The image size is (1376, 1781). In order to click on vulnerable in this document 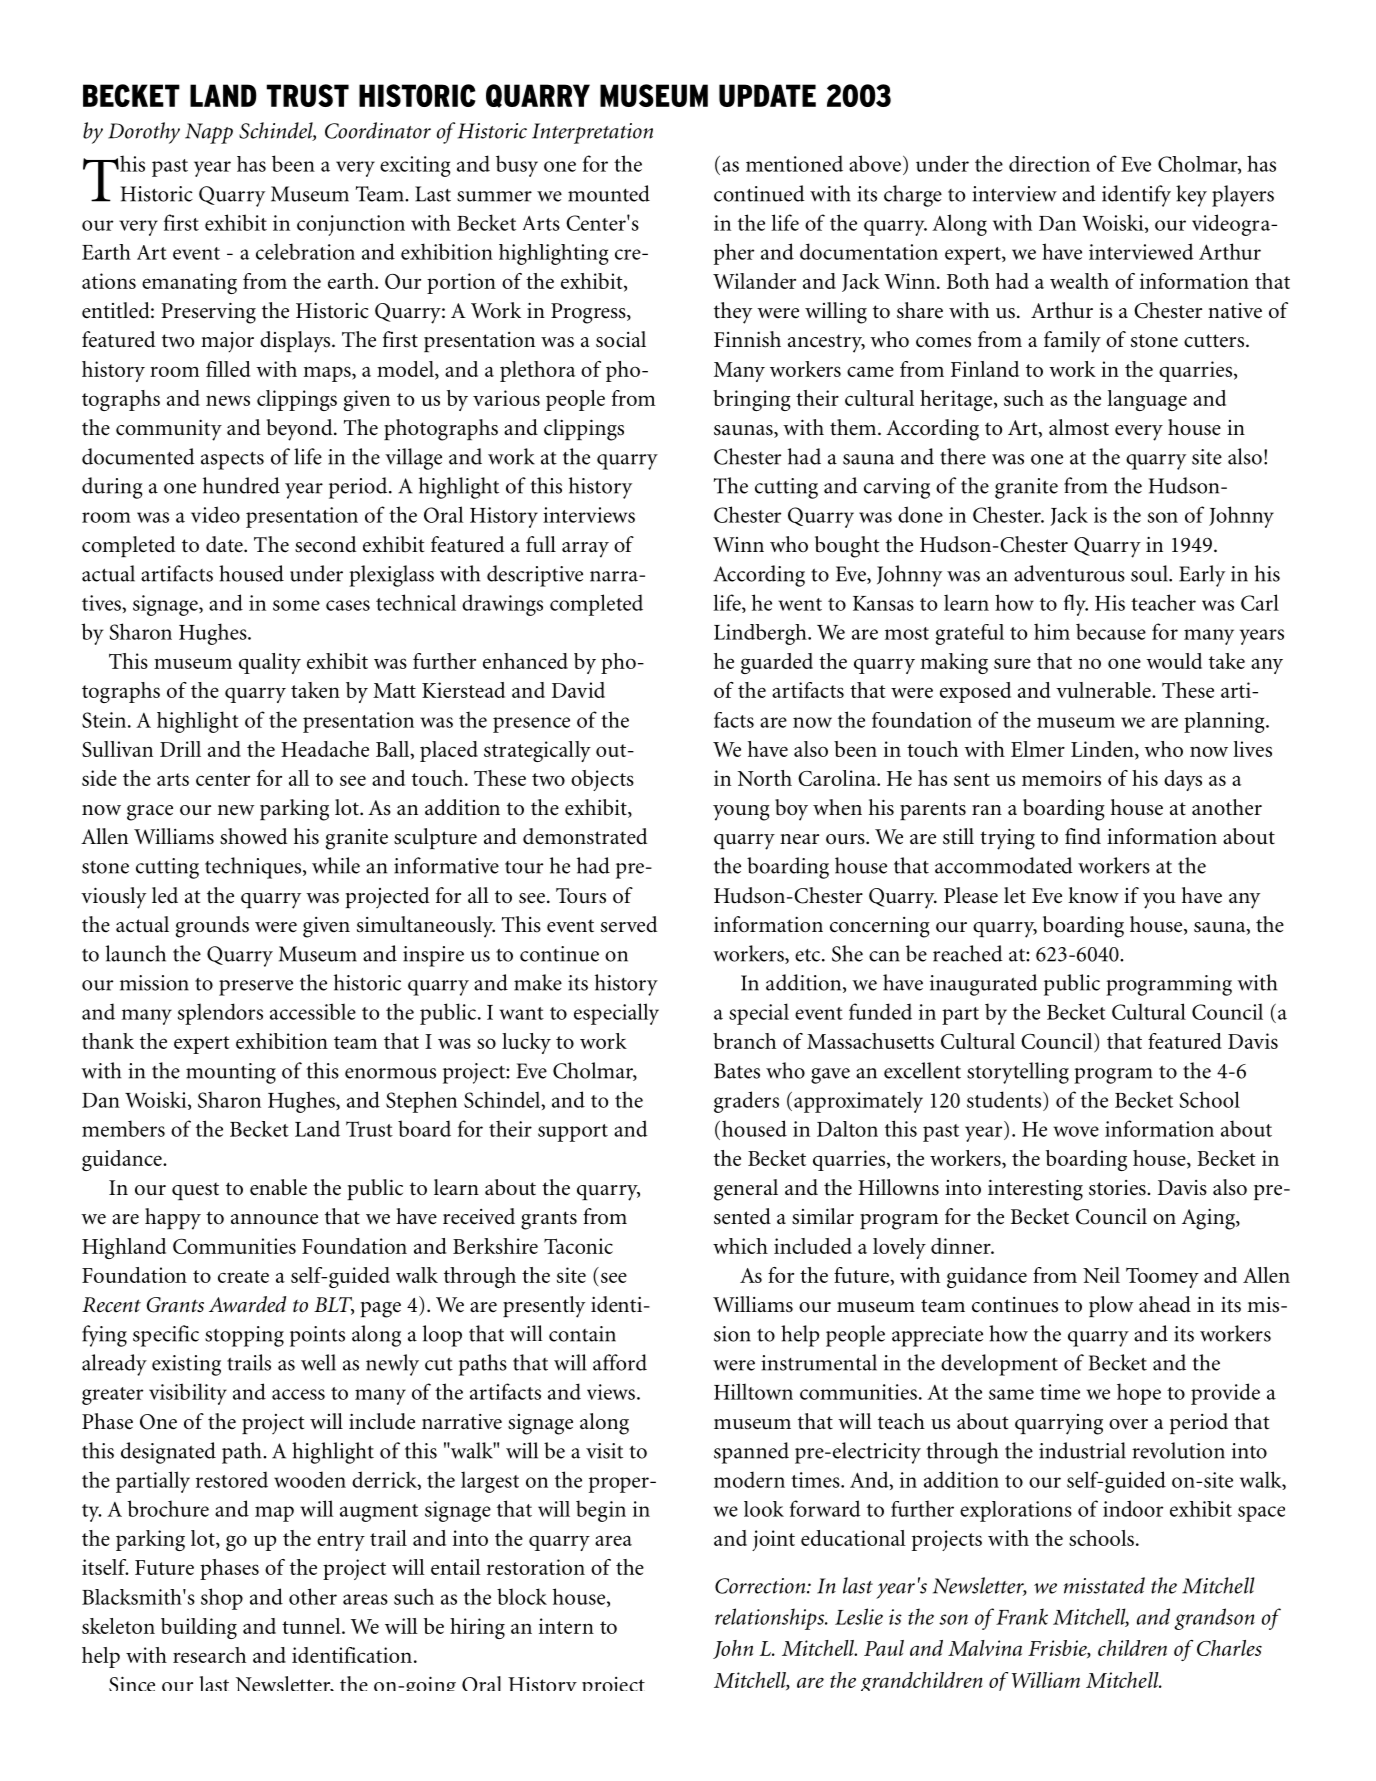, I will do `click(1104, 690)`.
